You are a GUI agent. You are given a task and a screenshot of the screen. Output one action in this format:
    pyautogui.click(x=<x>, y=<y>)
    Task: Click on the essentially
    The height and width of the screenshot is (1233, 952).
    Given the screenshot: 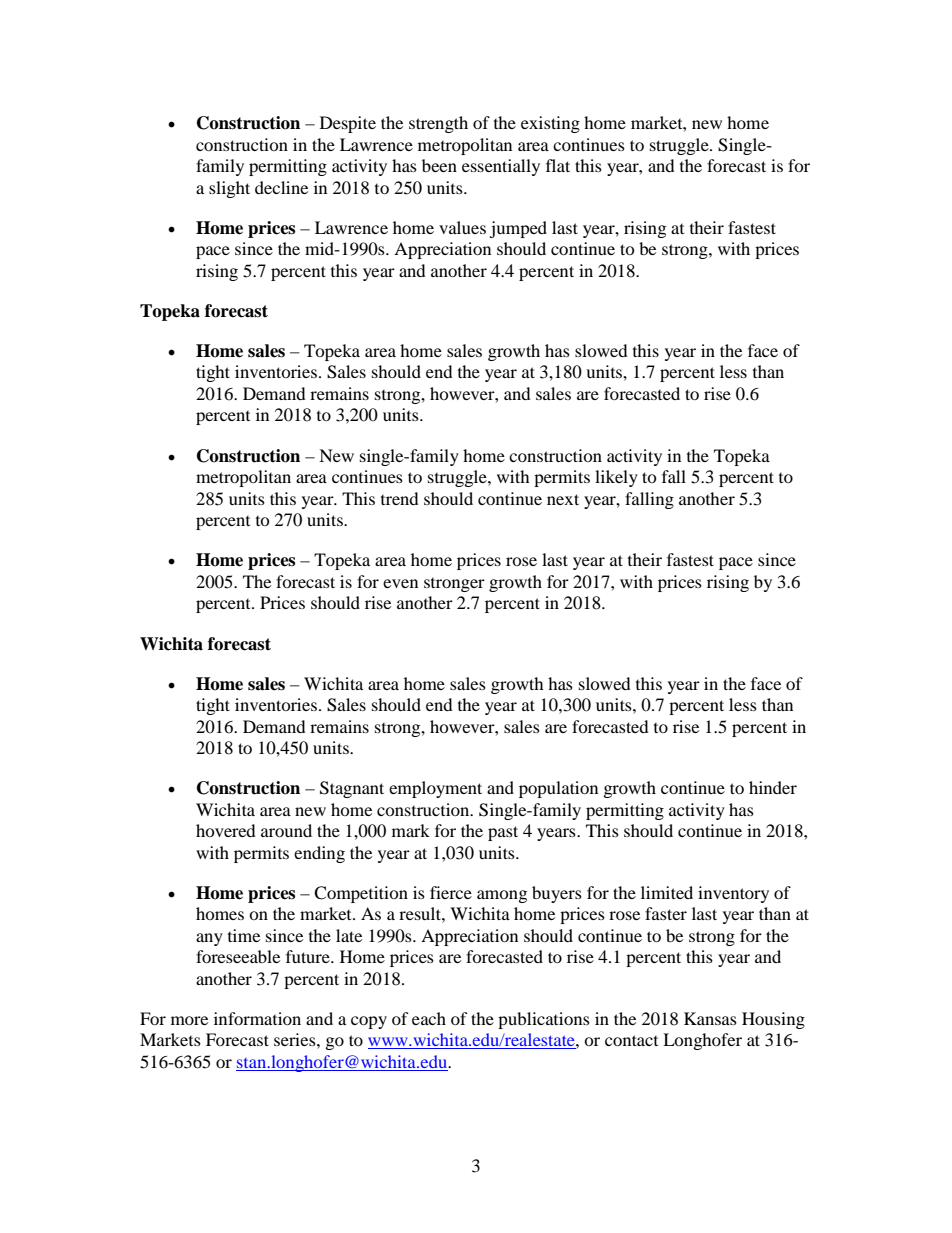 What is the action you would take?
    pyautogui.click(x=501, y=167)
